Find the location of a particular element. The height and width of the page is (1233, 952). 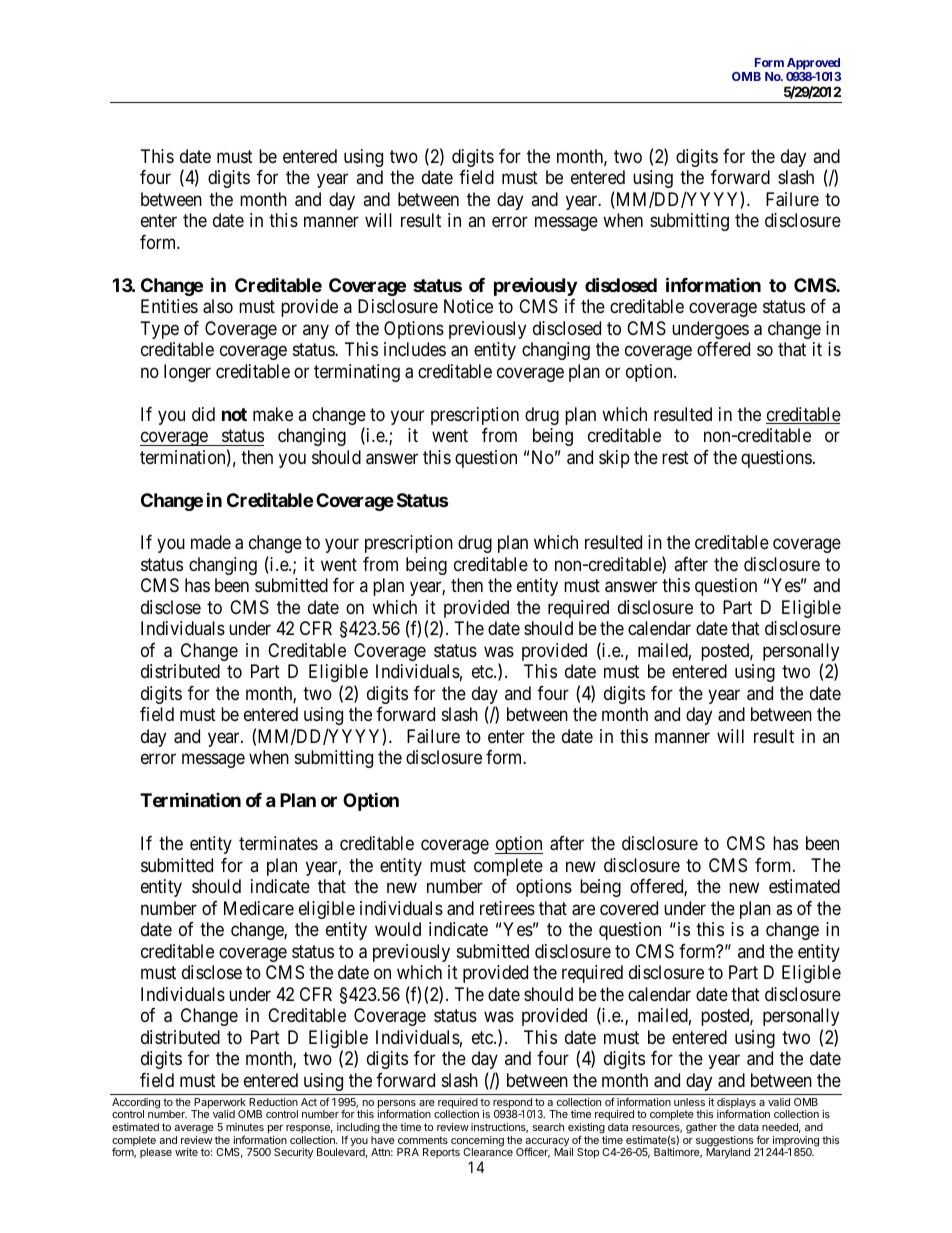

retirees is located at coordinates (507, 908).
